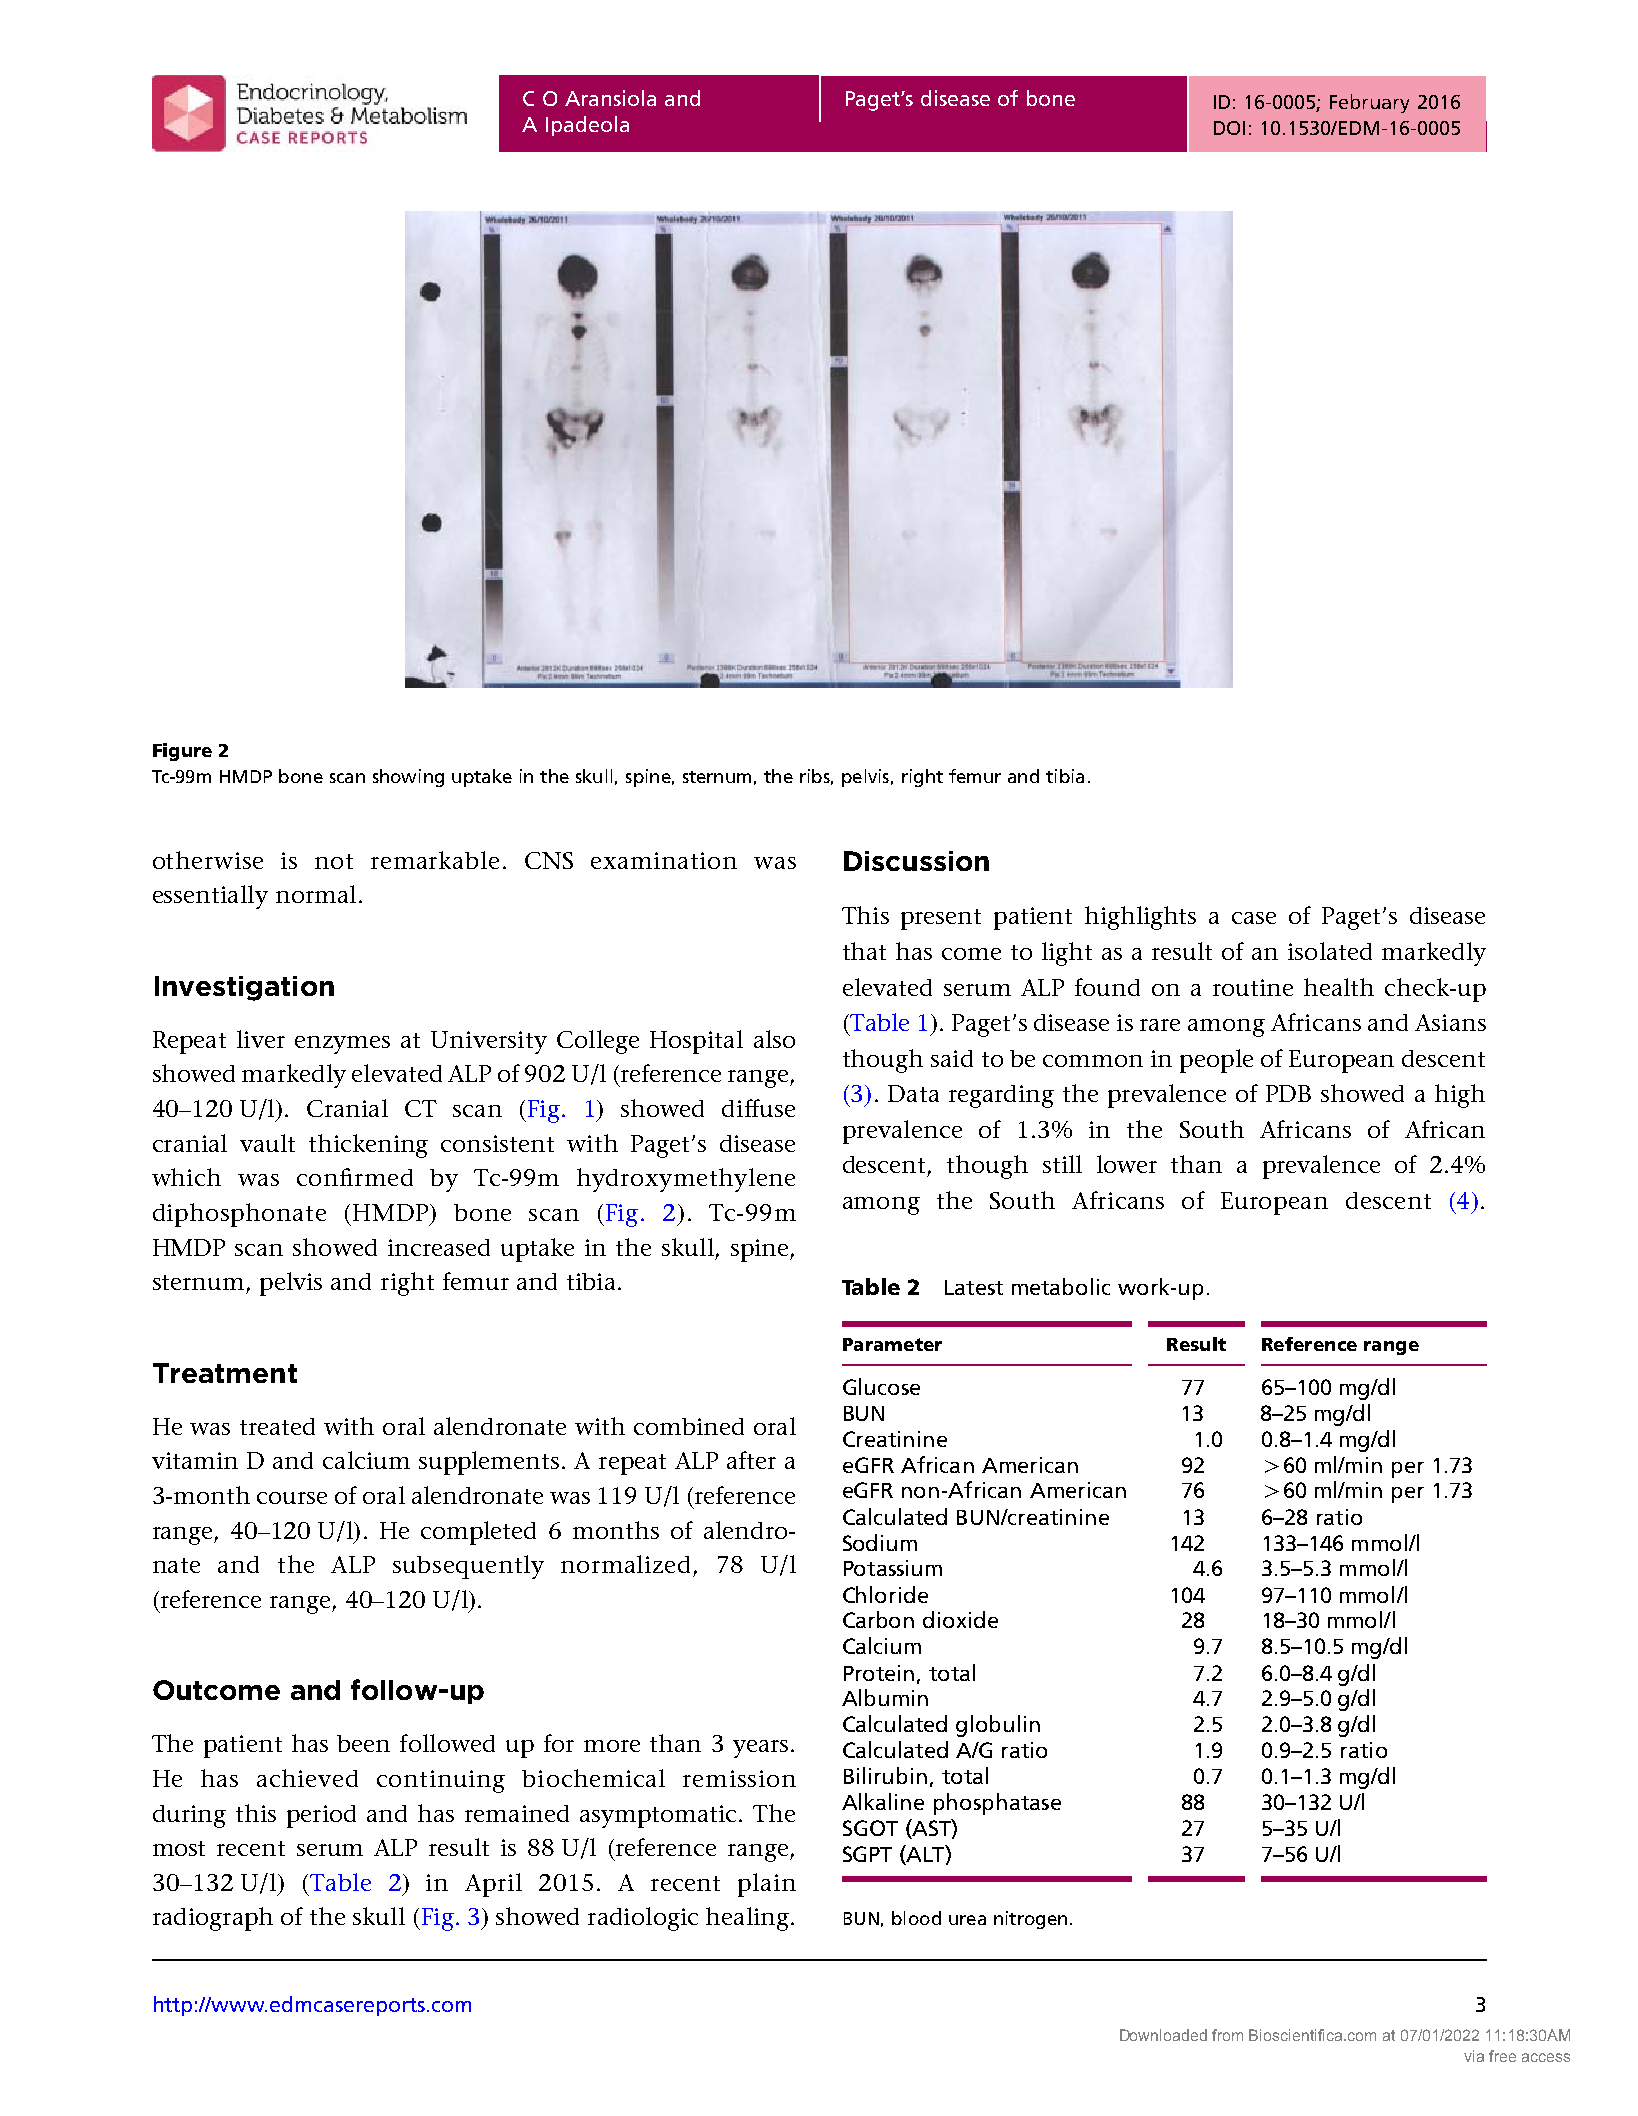 The height and width of the image is (2116, 1638). Describe the element at coordinates (408, 778) in the image. I see `showing` at that location.
